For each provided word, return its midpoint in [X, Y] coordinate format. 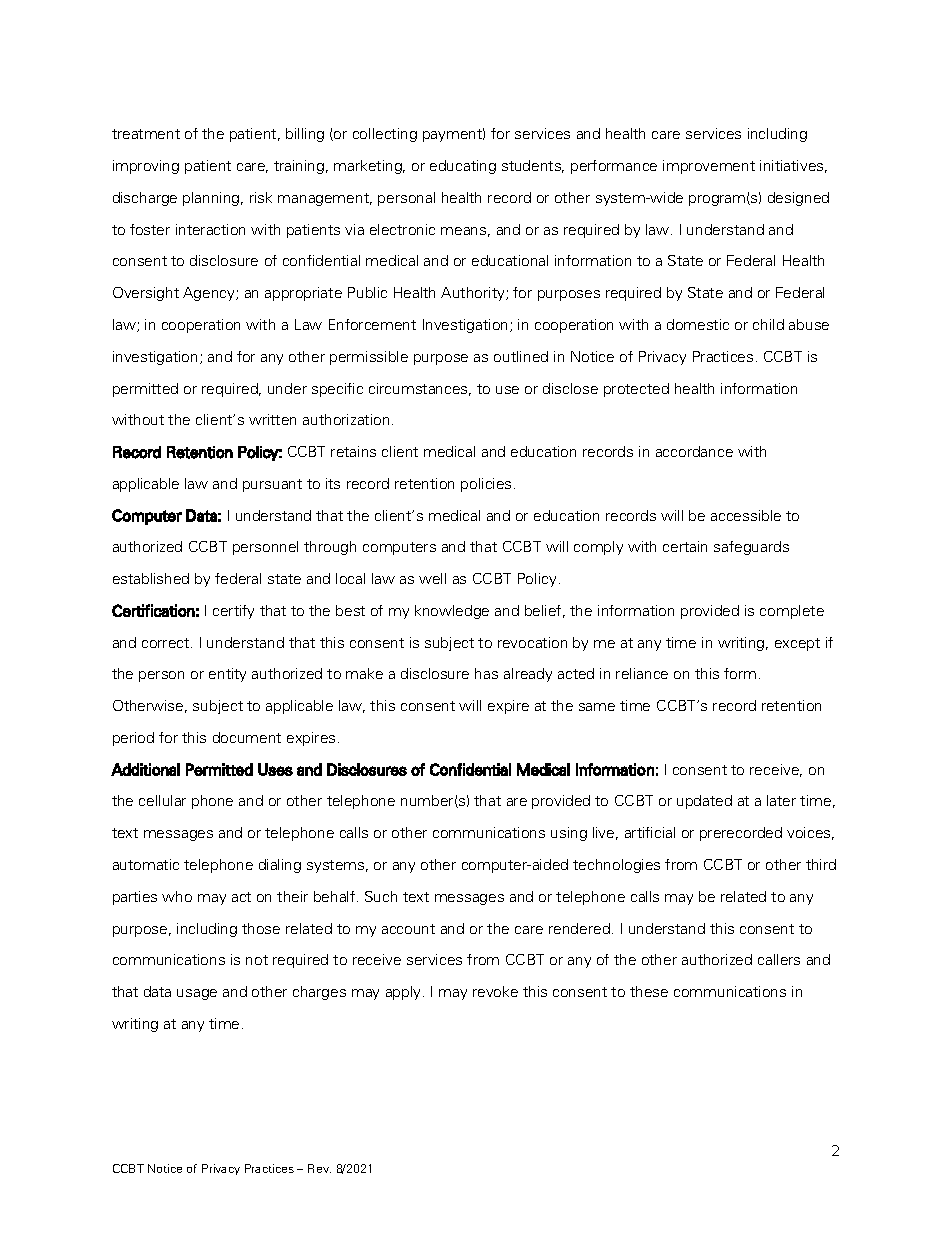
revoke [495, 991]
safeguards [751, 548]
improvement [709, 167]
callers [779, 959]
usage [197, 994]
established [151, 578]
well [432, 578]
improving [146, 167]
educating [463, 167]
